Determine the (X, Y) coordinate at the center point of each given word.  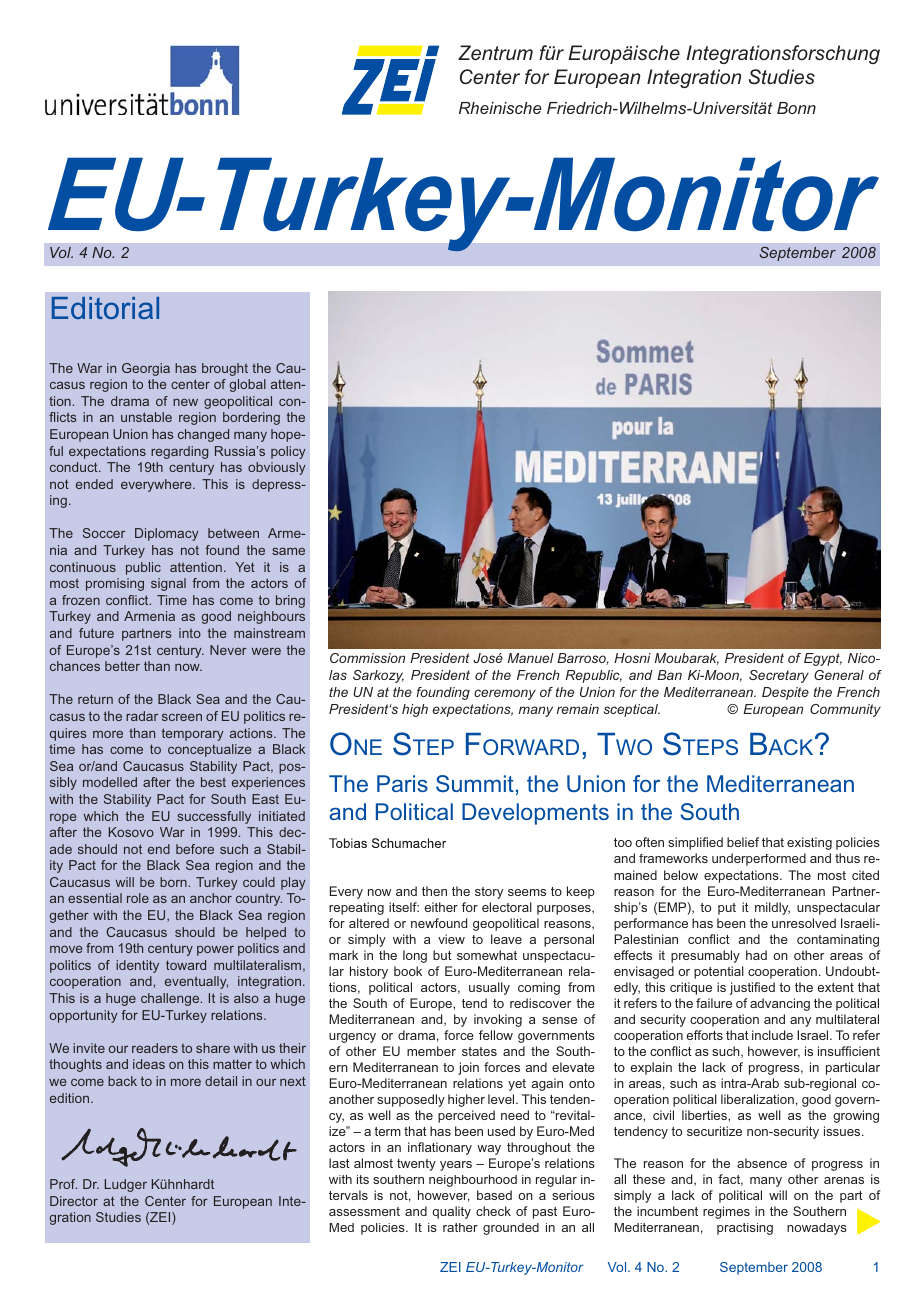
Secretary (779, 676)
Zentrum (495, 52)
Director (74, 1201)
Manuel (531, 658)
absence (762, 1163)
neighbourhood (473, 1181)
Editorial (105, 308)
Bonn (796, 108)
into (190, 633)
